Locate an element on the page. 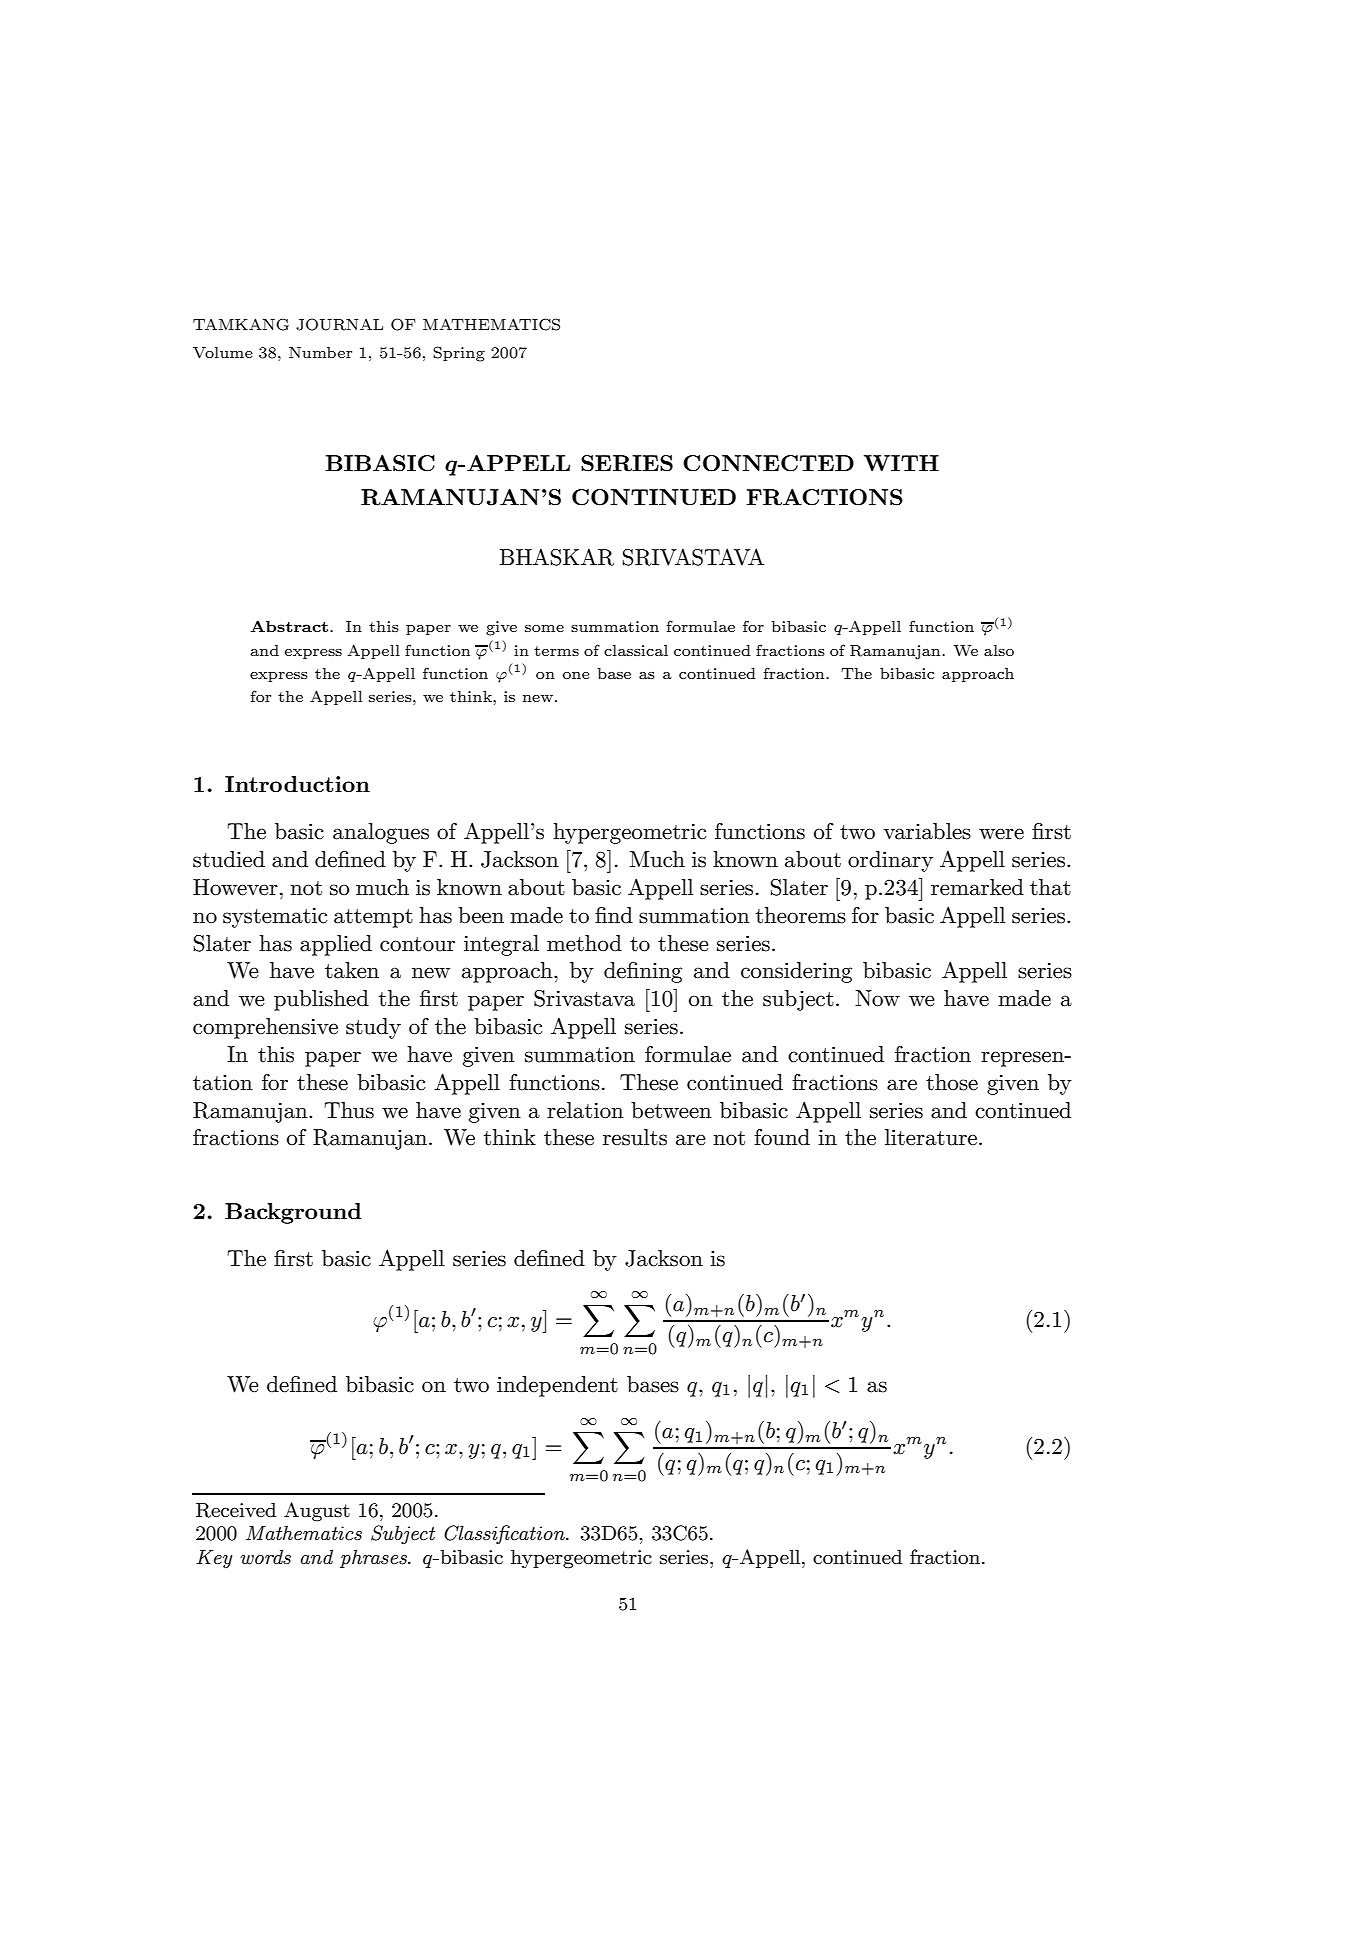  Number is located at coordinates (320, 352).
